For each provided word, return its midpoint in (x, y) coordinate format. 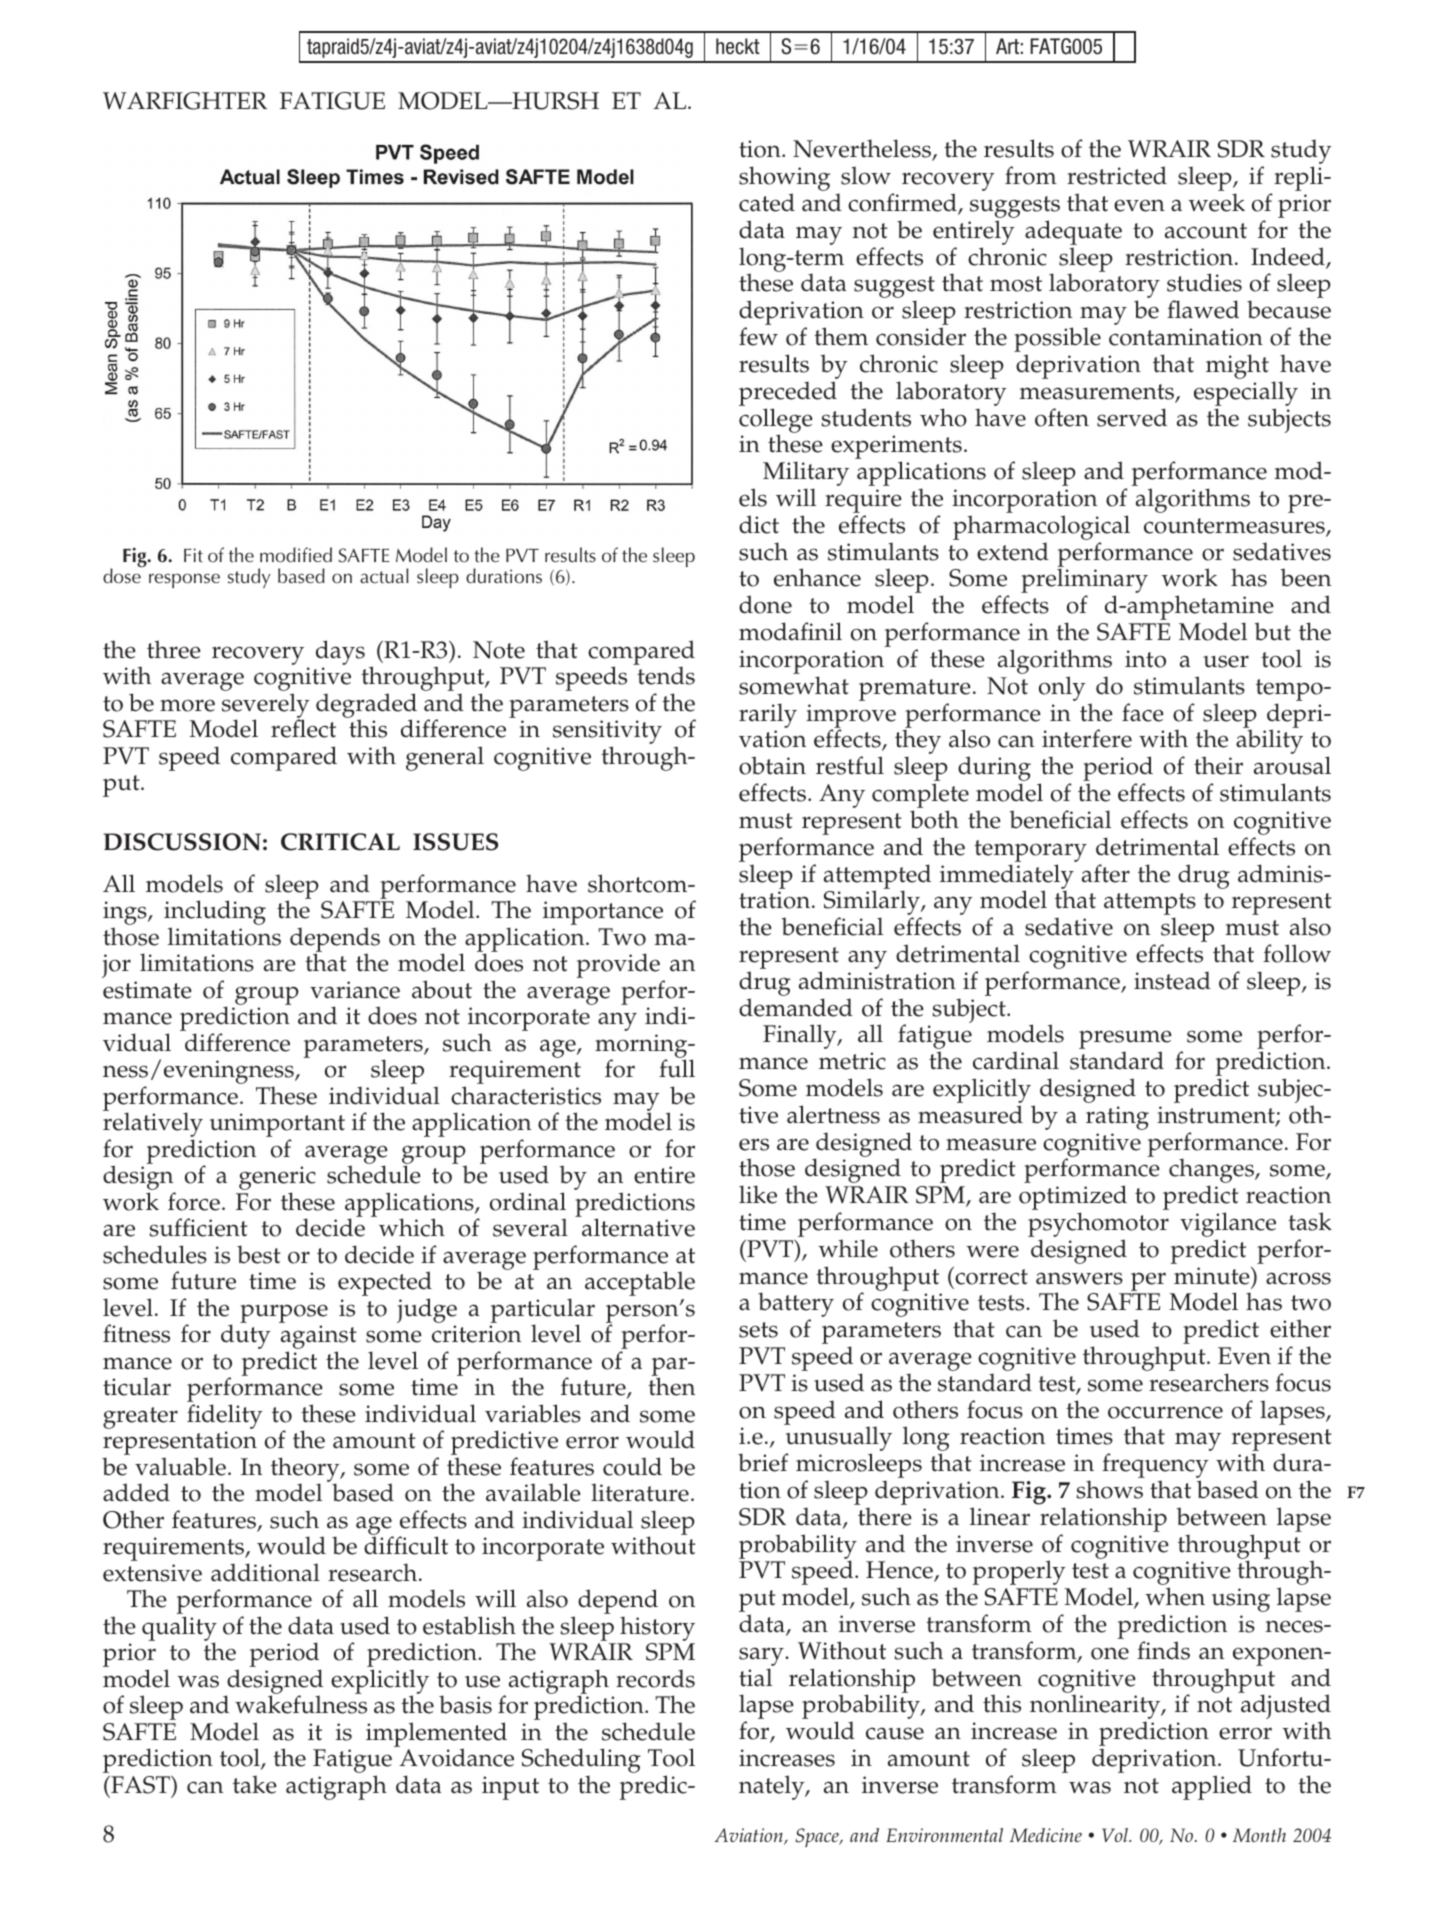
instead (1172, 980)
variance (355, 990)
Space (818, 1837)
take (255, 1784)
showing (784, 180)
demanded (796, 1007)
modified (296, 555)
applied (1212, 1787)
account (1206, 231)
